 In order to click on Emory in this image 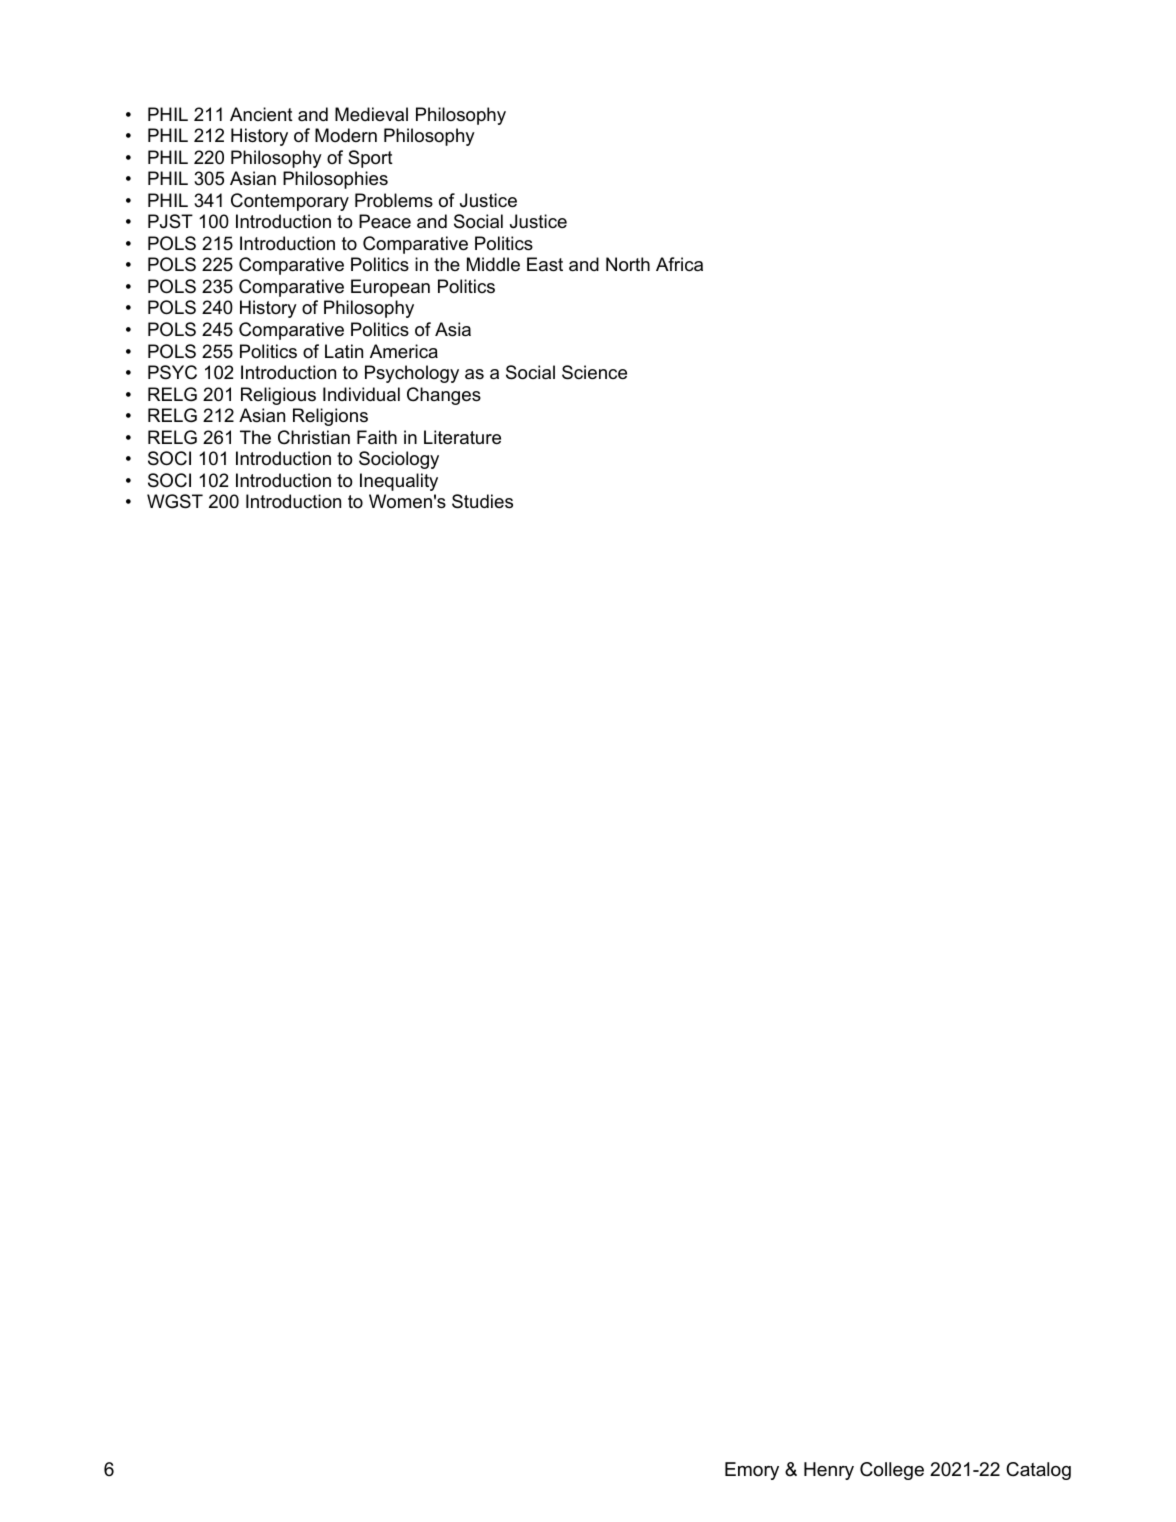, I will do `click(752, 1471)`.
